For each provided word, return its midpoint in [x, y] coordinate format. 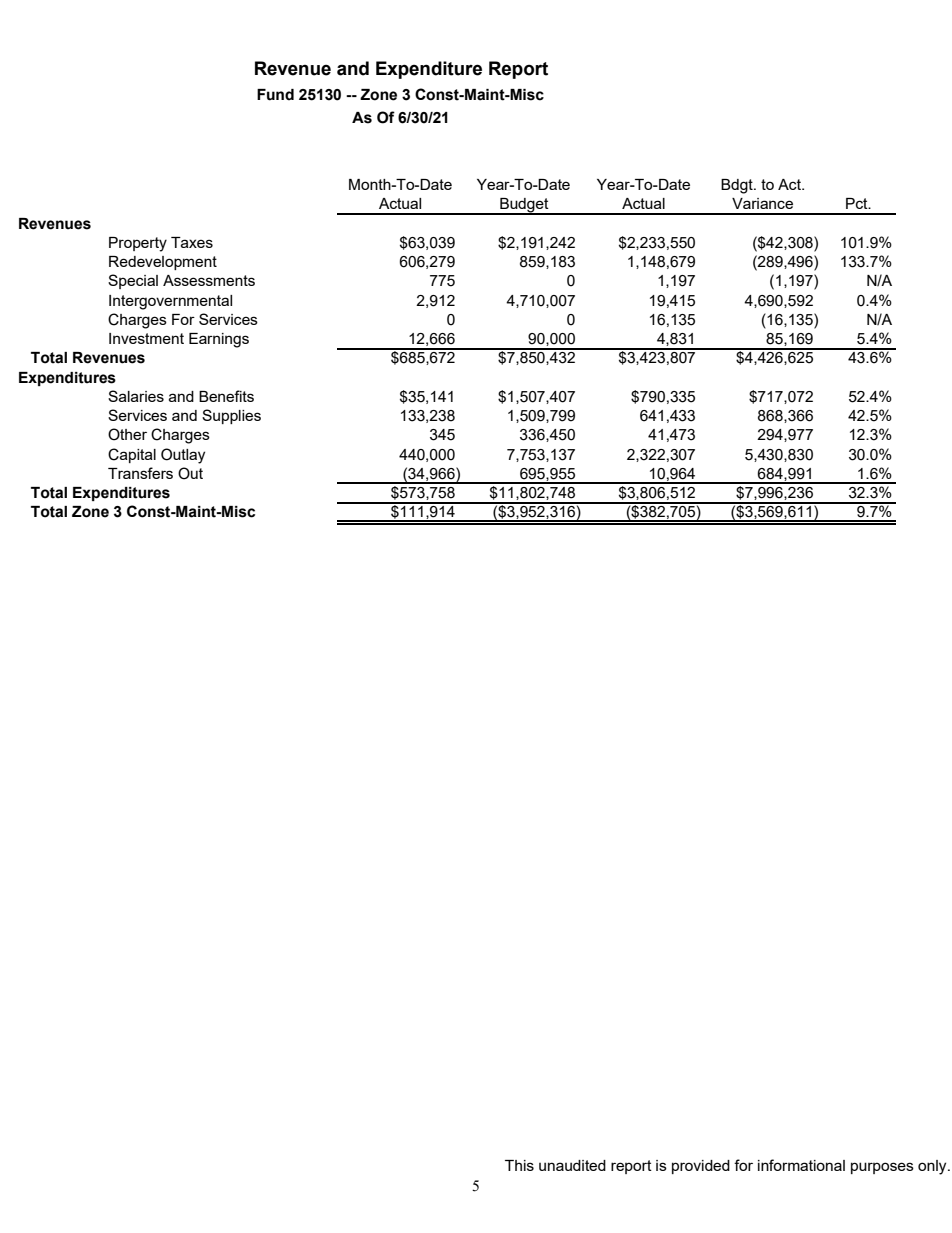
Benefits [226, 396]
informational [801, 1165]
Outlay [183, 456]
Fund [275, 95]
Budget [524, 206]
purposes [882, 1168]
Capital [132, 455]
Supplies [231, 416]
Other [127, 434]
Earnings [219, 340]
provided [701, 1167]
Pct [858, 203]
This [519, 1165]
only [933, 1167]
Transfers [140, 473]
